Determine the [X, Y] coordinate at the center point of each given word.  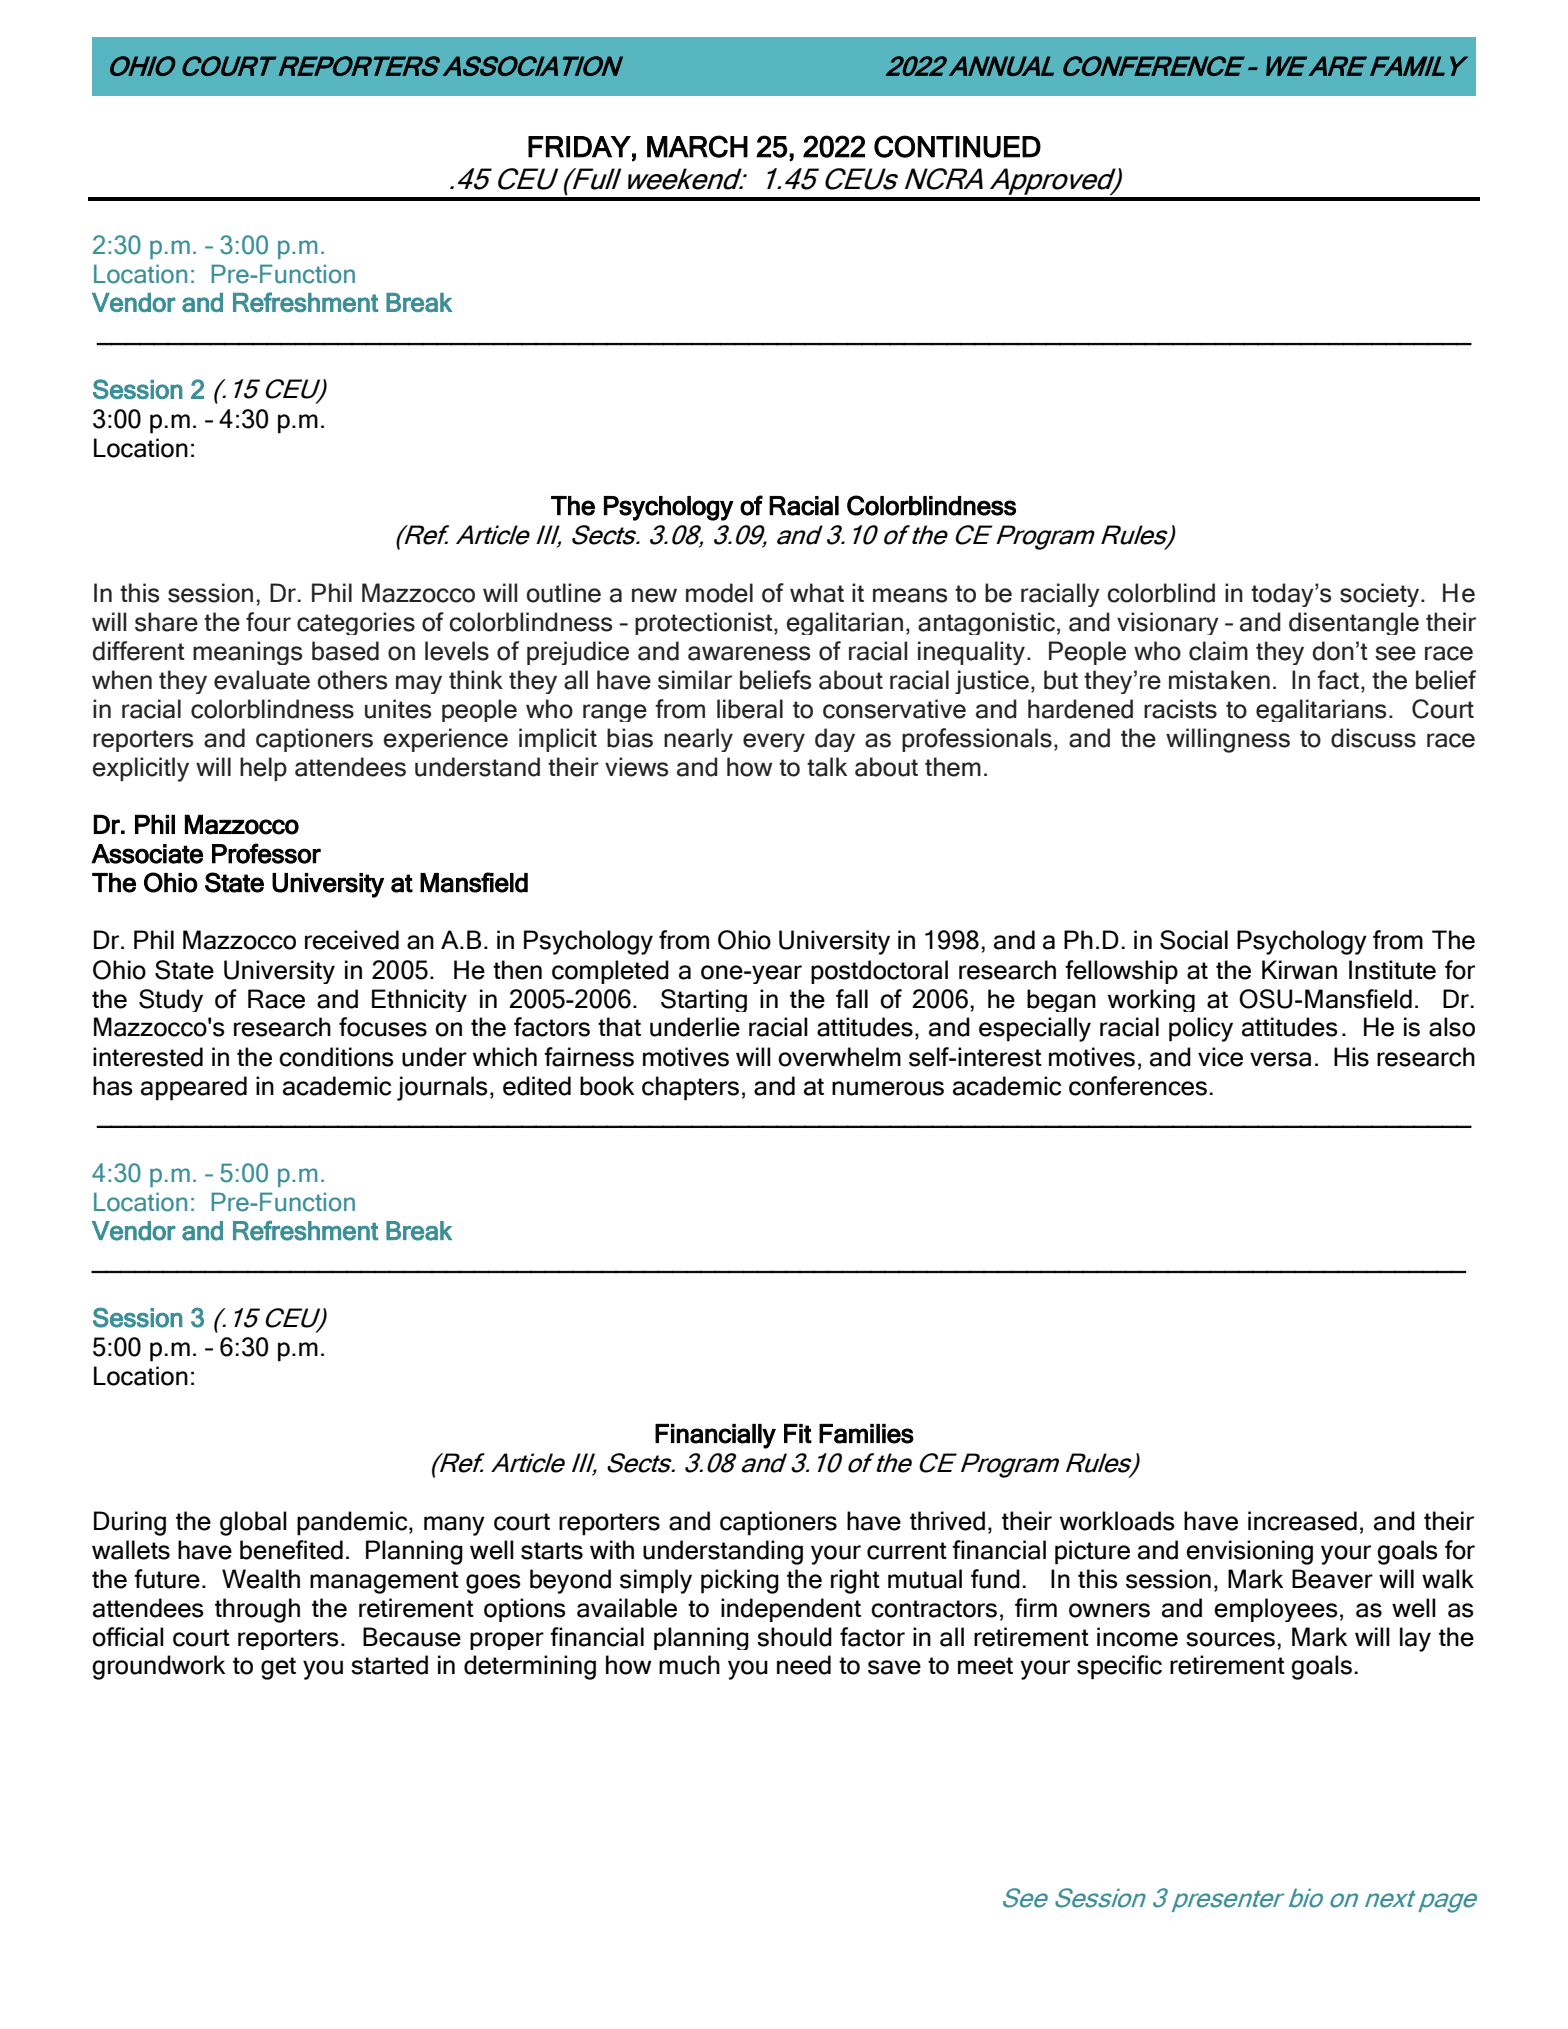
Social [1194, 940]
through [257, 1610]
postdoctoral [879, 972]
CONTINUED [957, 146]
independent [791, 1610]
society [1381, 595]
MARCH [697, 146]
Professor [266, 853]
